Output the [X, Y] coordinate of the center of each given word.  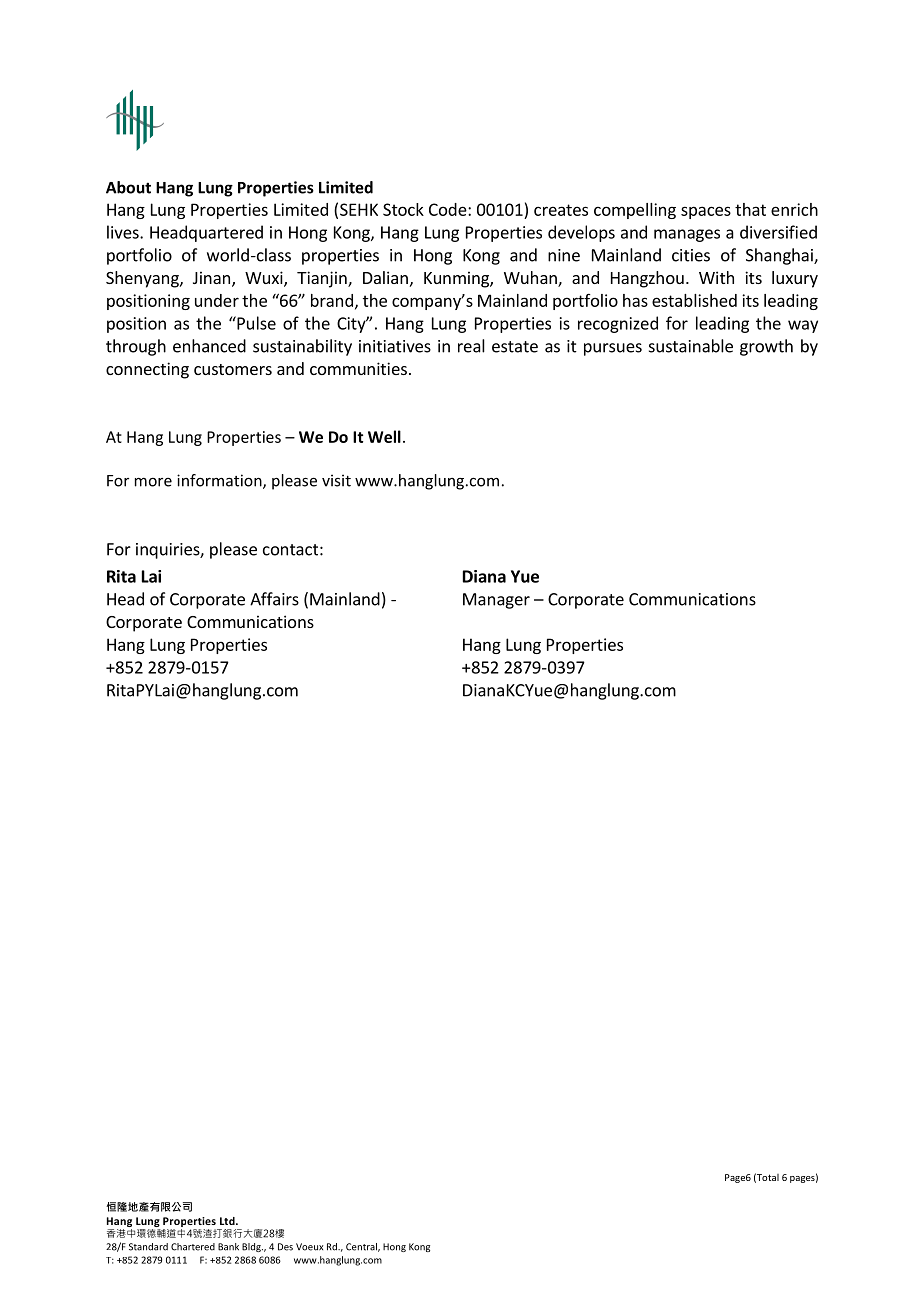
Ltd [228, 1221]
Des [285, 1247]
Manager [496, 601]
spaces [706, 212]
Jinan [211, 277]
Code [449, 209]
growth [766, 347]
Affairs [274, 599]
